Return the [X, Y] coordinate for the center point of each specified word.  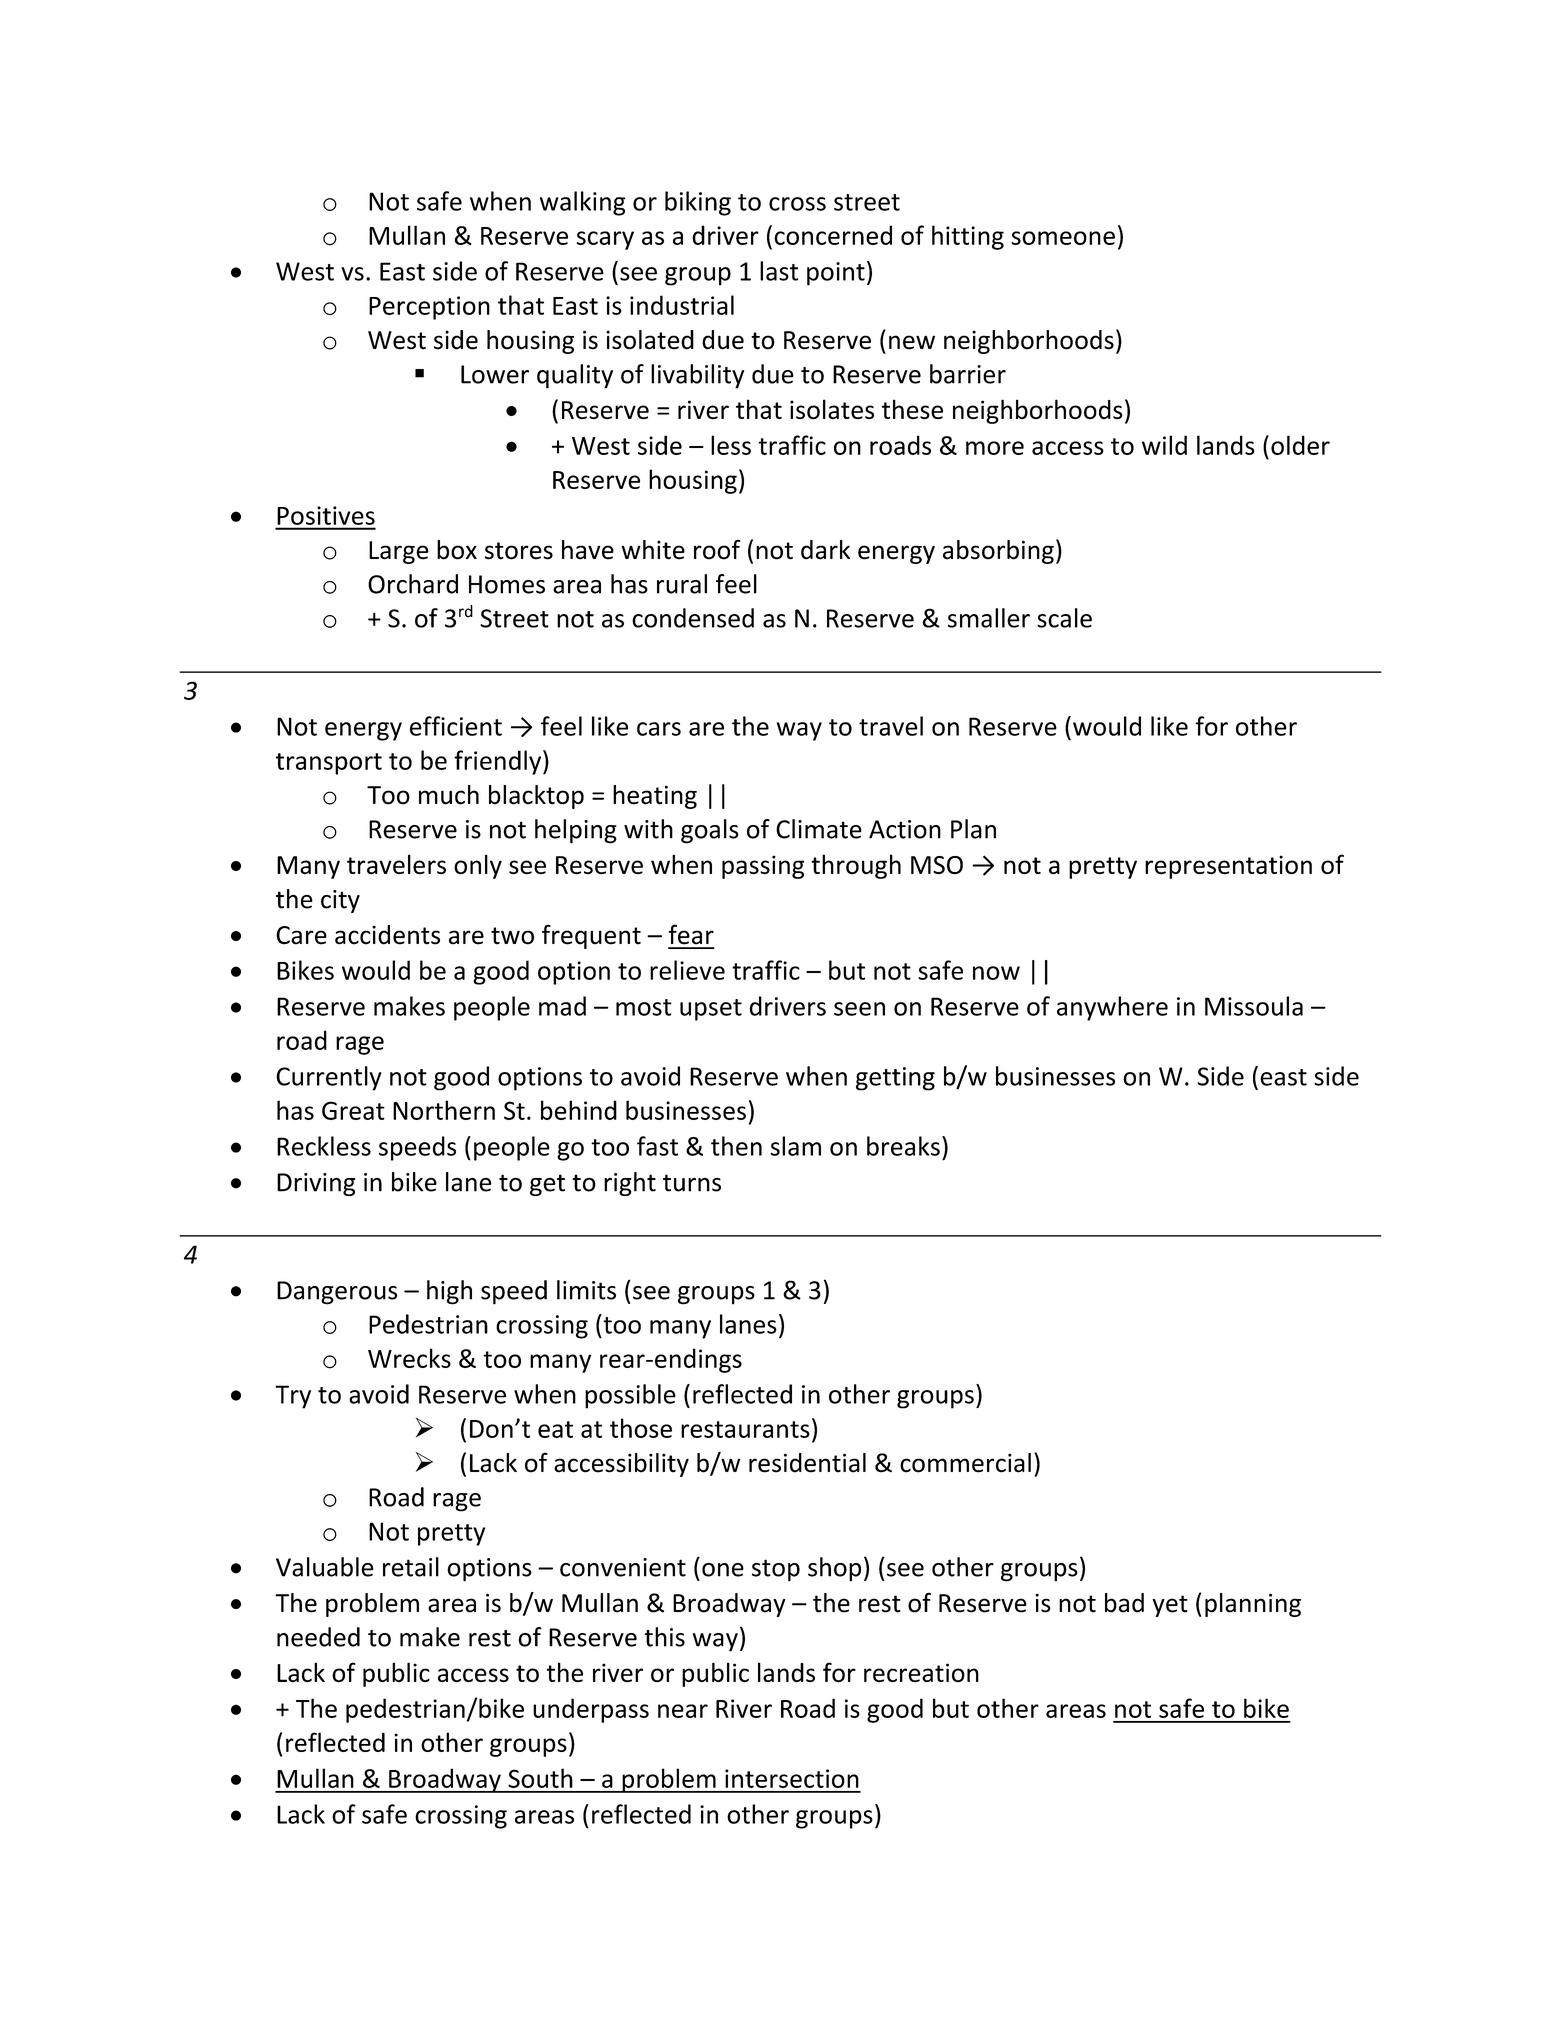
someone [1063, 238]
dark [825, 550]
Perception [429, 308]
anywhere [1112, 1008]
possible [630, 1396]
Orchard [413, 584]
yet [1170, 1606]
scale [1064, 618]
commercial [965, 1463]
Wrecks [409, 1358]
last [779, 271]
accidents [387, 935]
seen [859, 1009]
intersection [792, 1778]
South [540, 1778]
